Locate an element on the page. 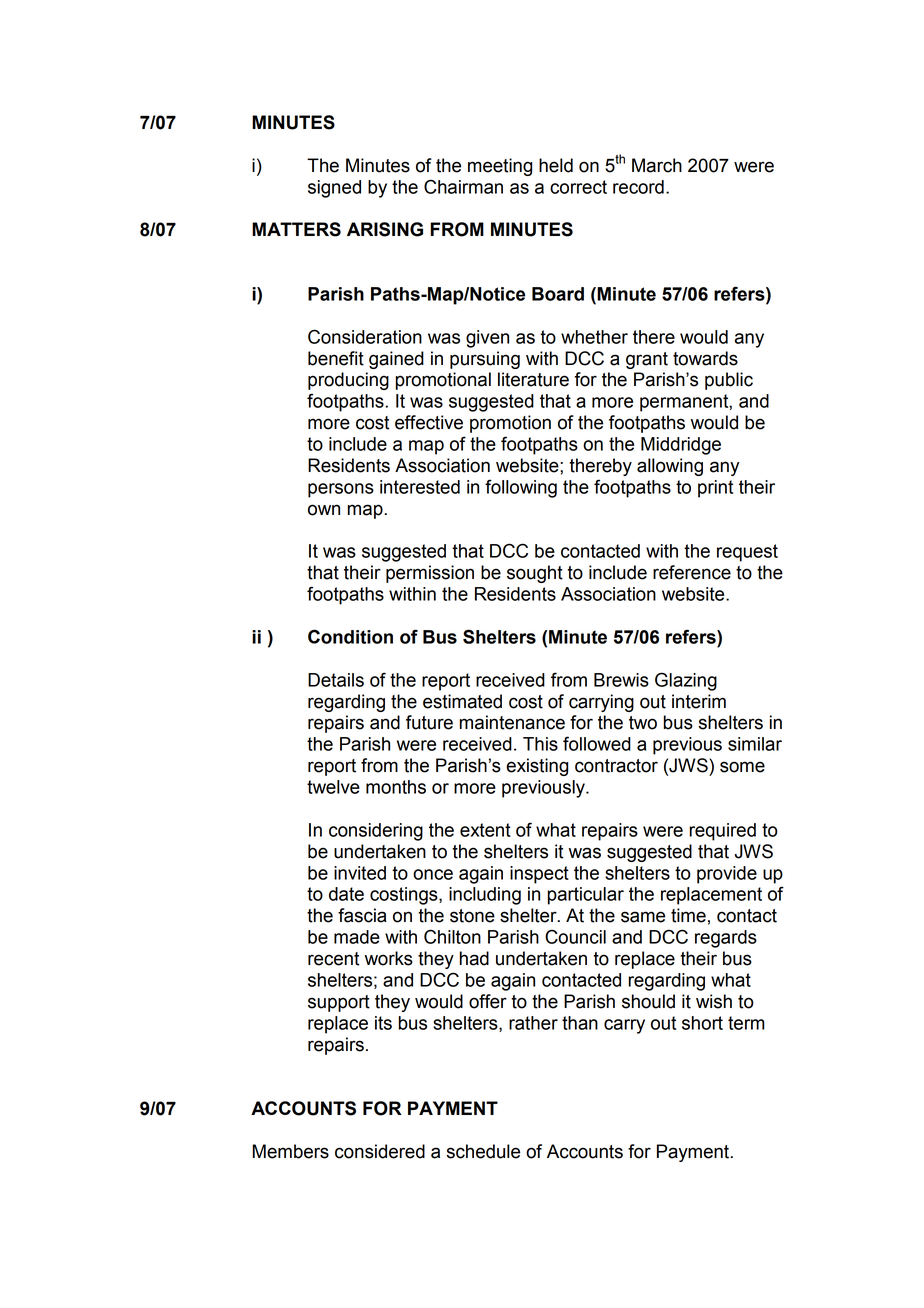  short is located at coordinates (702, 1023).
